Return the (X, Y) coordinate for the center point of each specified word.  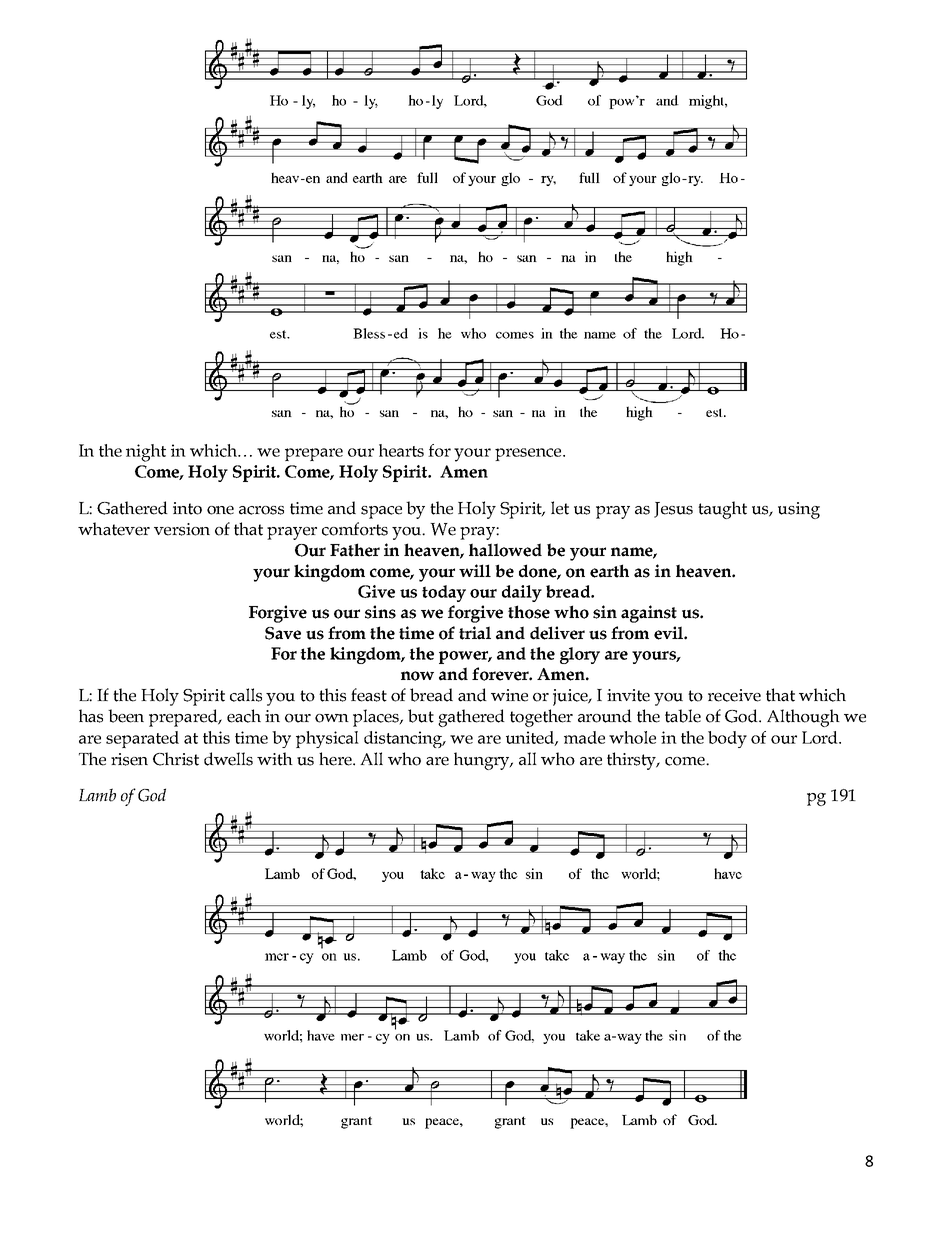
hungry (483, 761)
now (417, 676)
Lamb (97, 795)
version (182, 529)
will (475, 570)
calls (246, 695)
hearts (401, 450)
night (146, 453)
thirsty (633, 761)
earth (609, 571)
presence (529, 454)
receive (734, 695)
